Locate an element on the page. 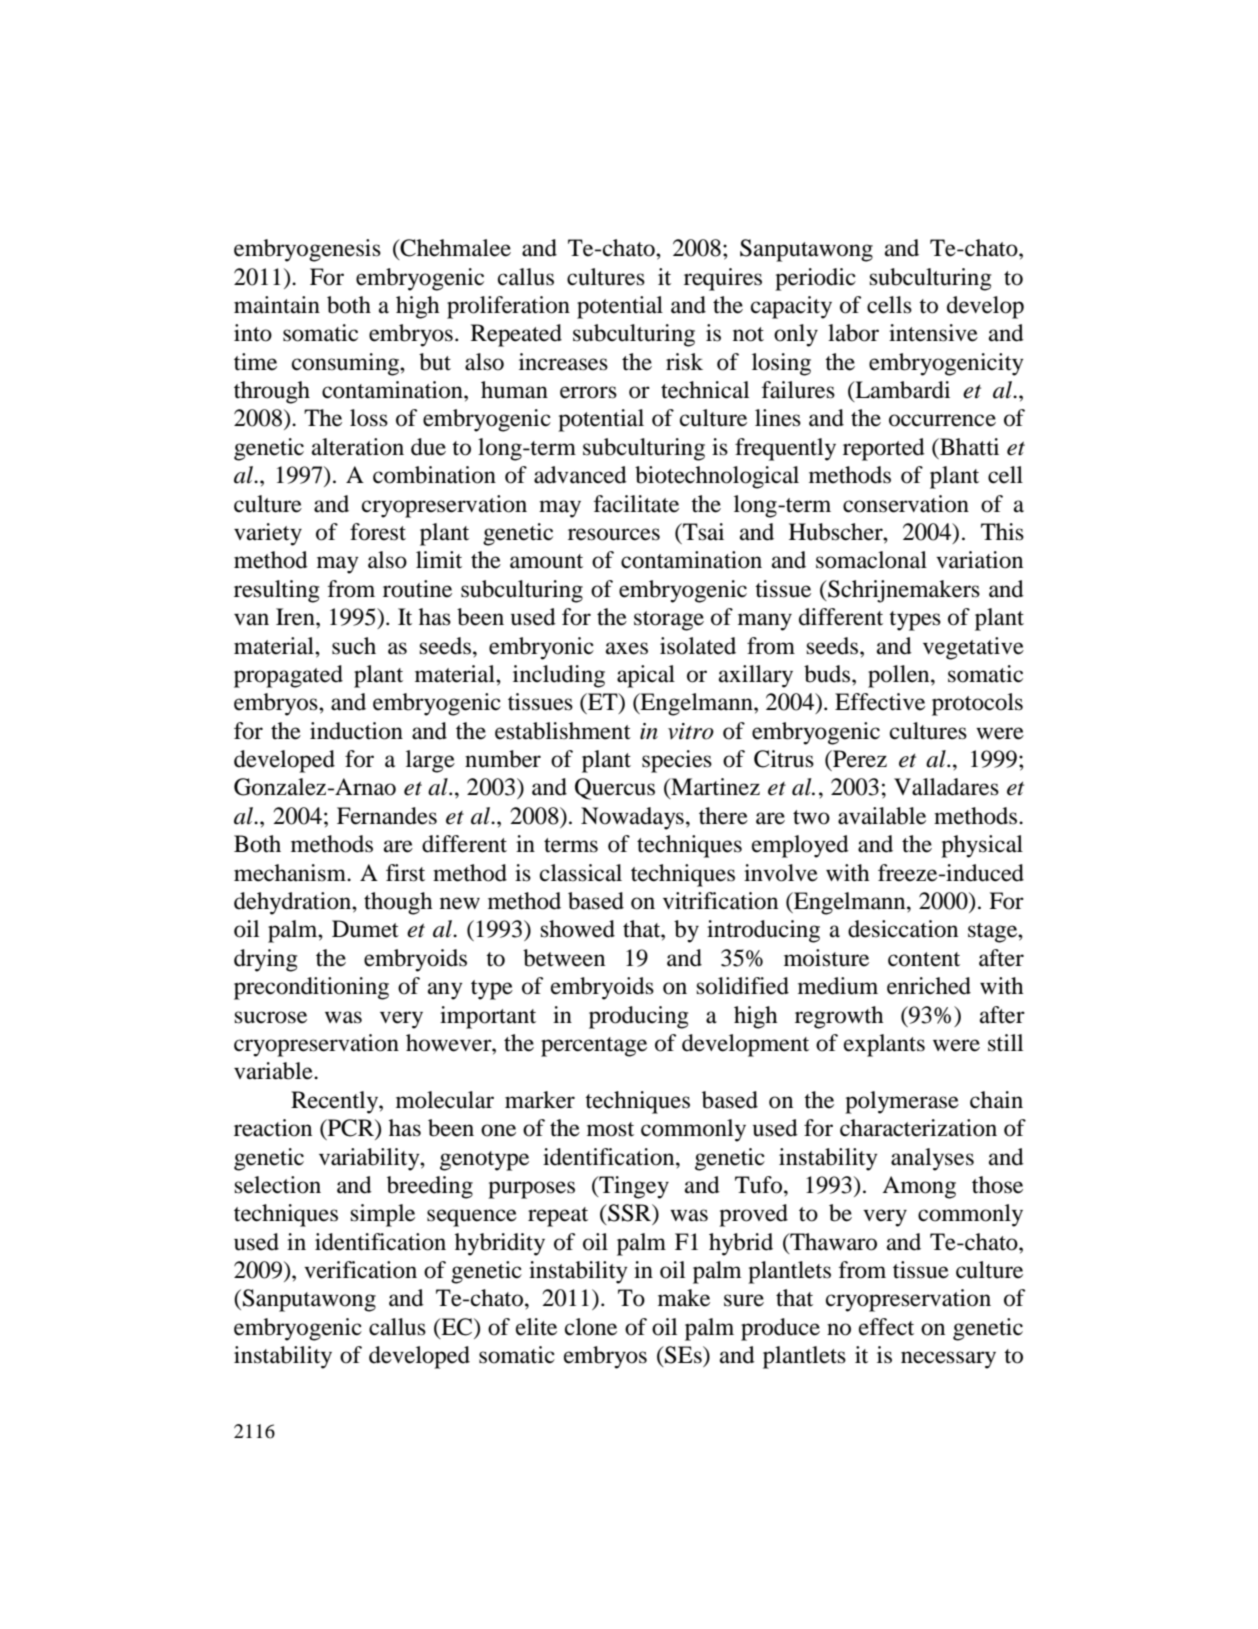  embryogenesis is located at coordinates (307, 250).
